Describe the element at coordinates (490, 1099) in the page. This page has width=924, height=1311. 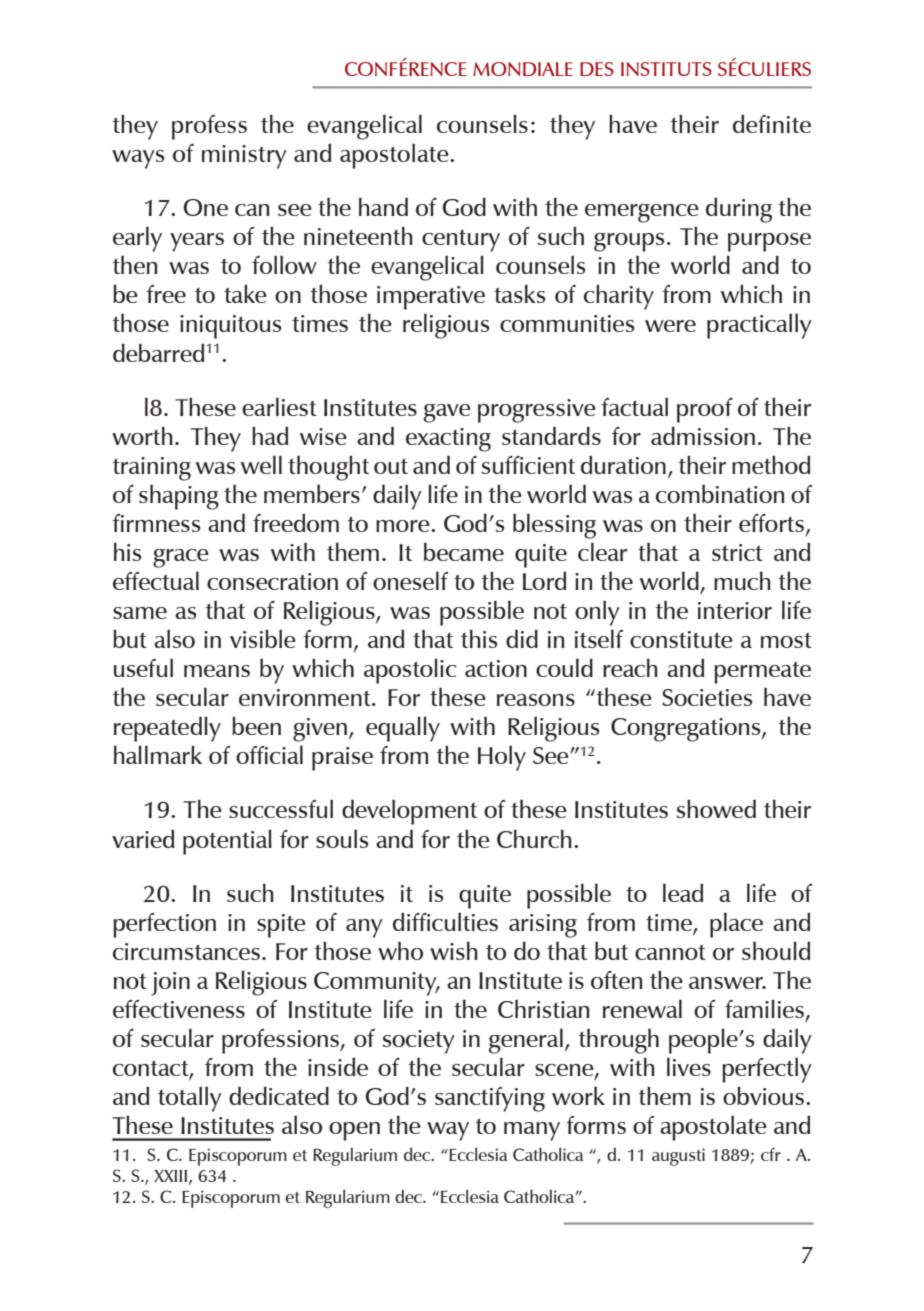
I see `sanctifying` at that location.
